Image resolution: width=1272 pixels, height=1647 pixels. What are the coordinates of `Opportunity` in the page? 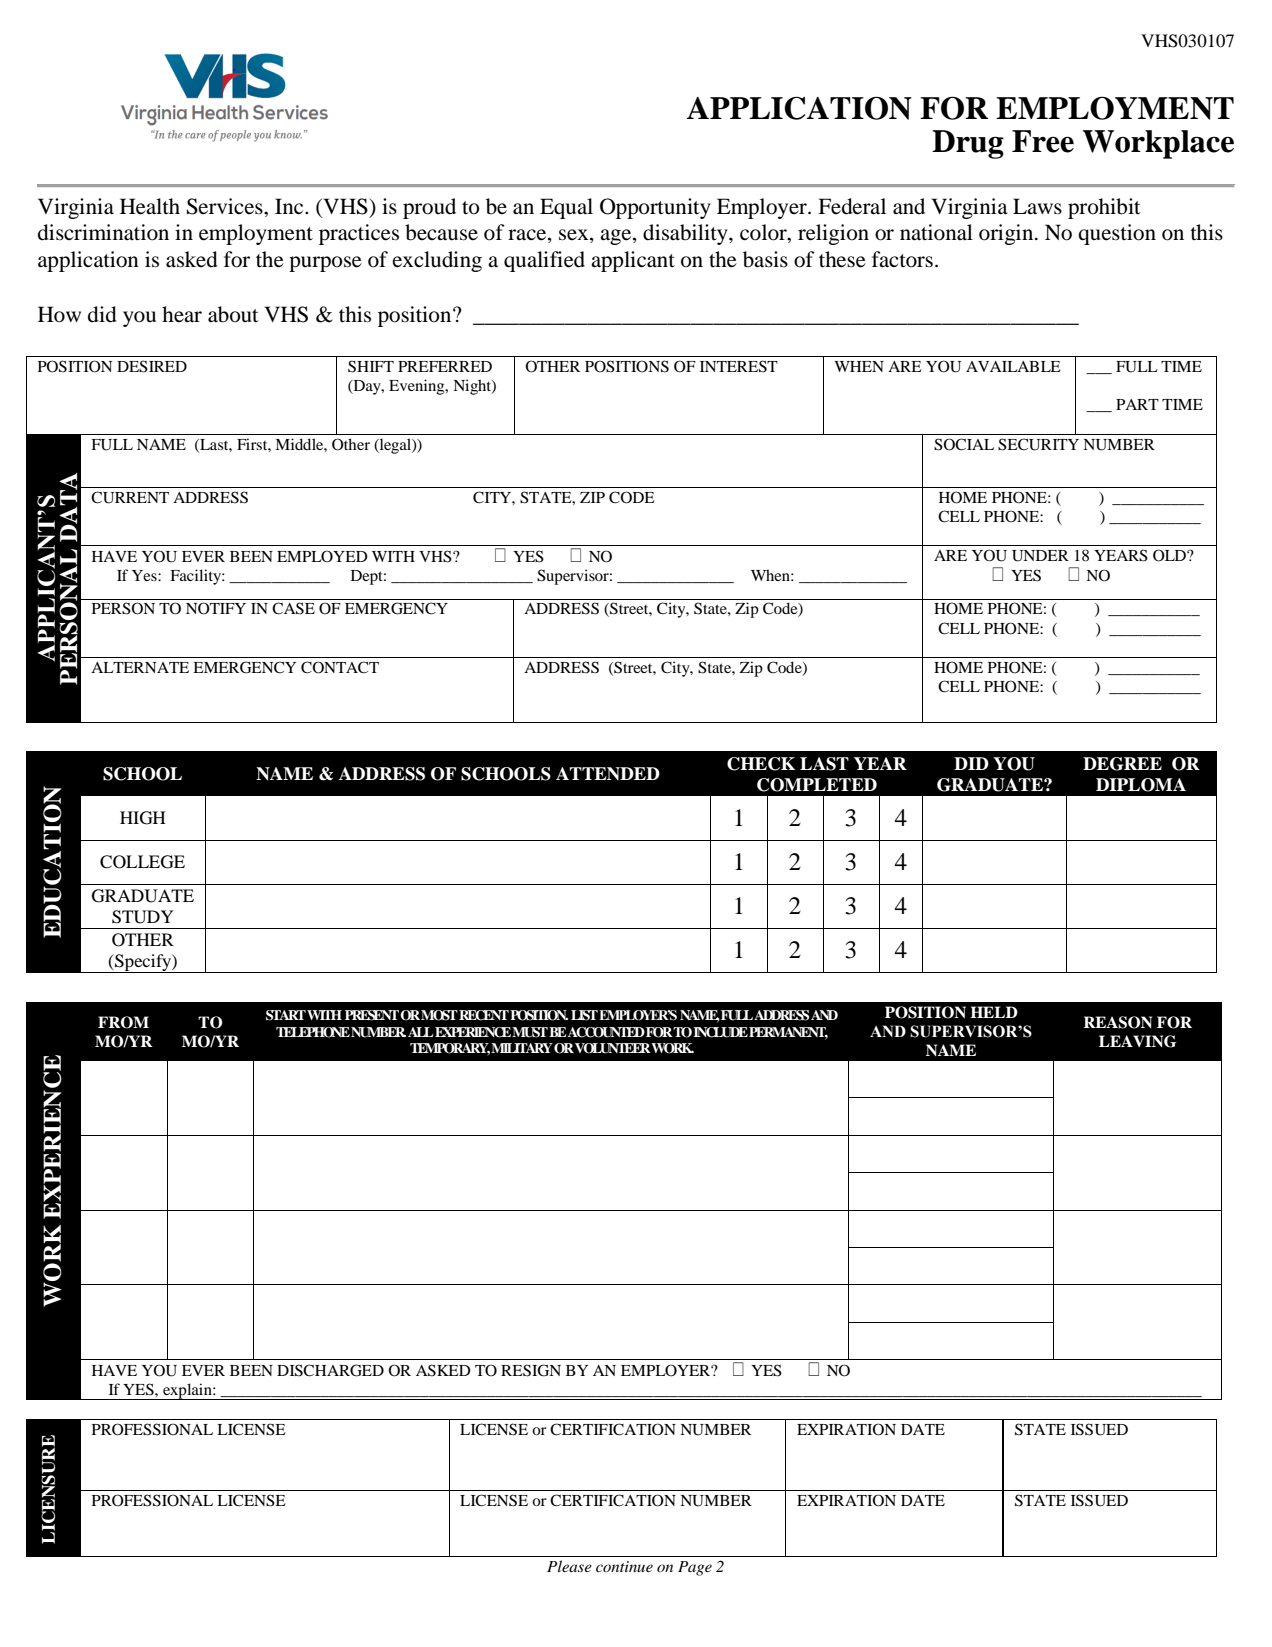 It's located at (655, 208).
